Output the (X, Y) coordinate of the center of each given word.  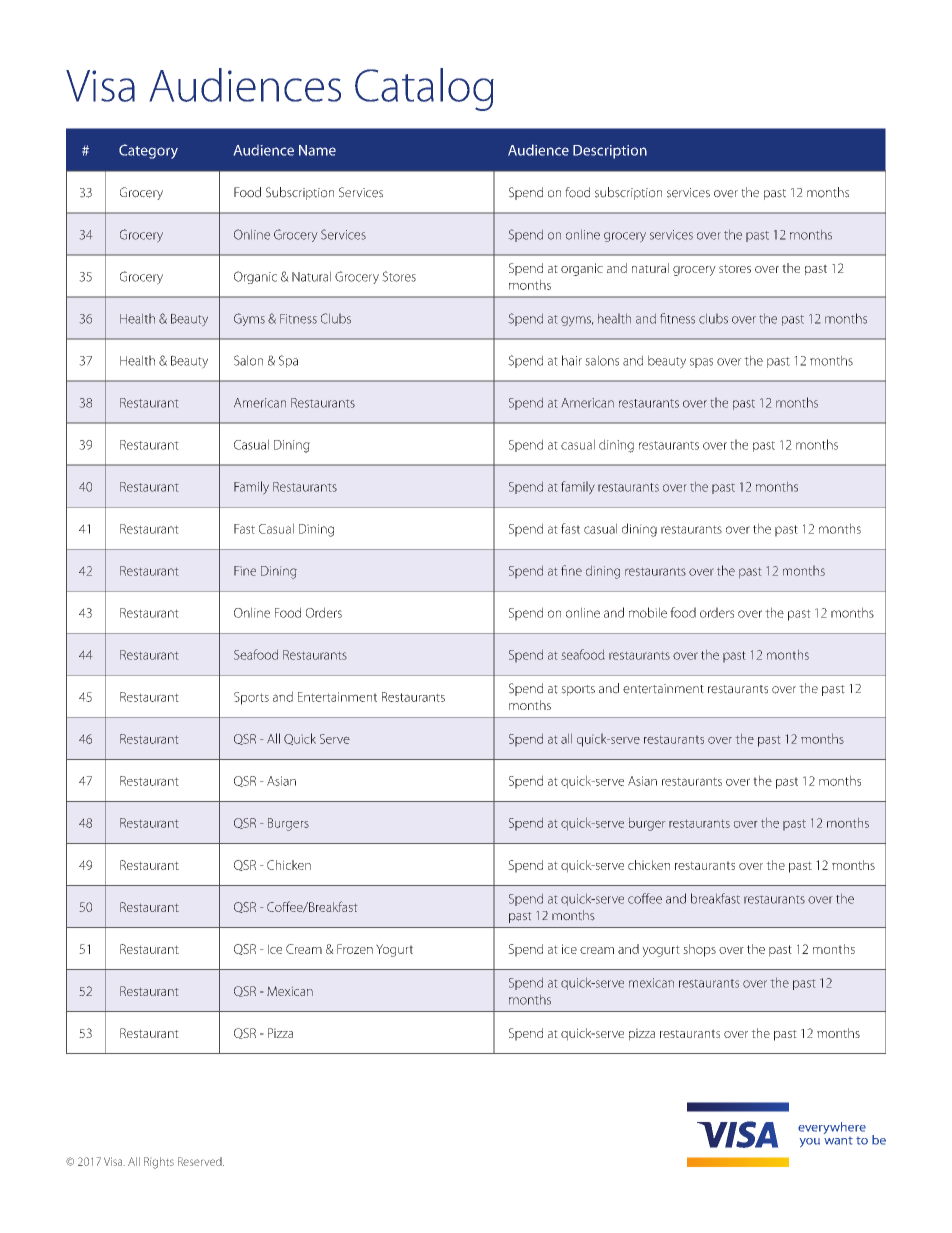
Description (610, 152)
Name (317, 150)
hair (572, 360)
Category (148, 151)
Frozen (355, 949)
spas (701, 363)
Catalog (424, 89)
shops (699, 950)
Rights (159, 1163)
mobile (648, 612)
